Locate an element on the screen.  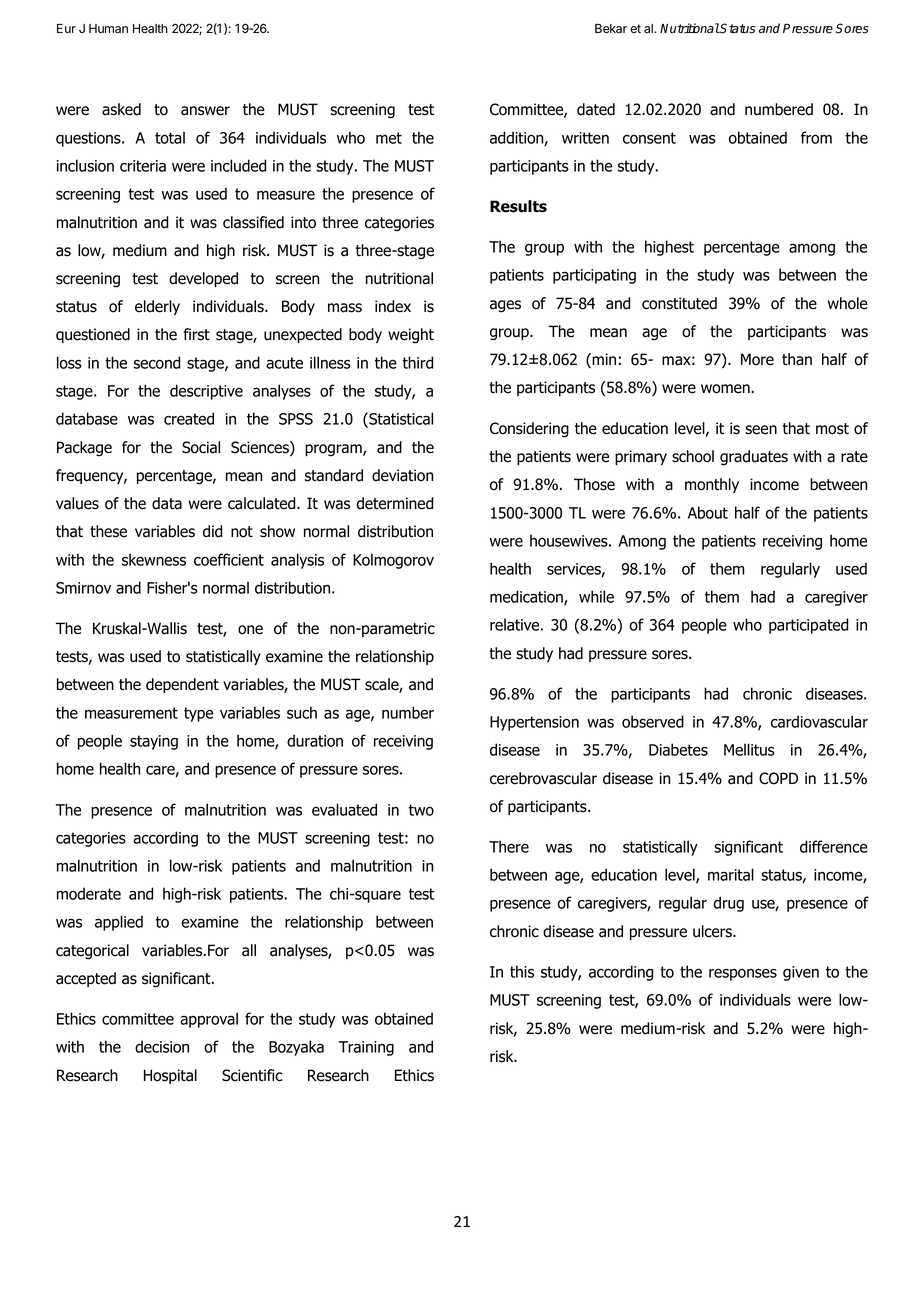
ages is located at coordinates (505, 306).
